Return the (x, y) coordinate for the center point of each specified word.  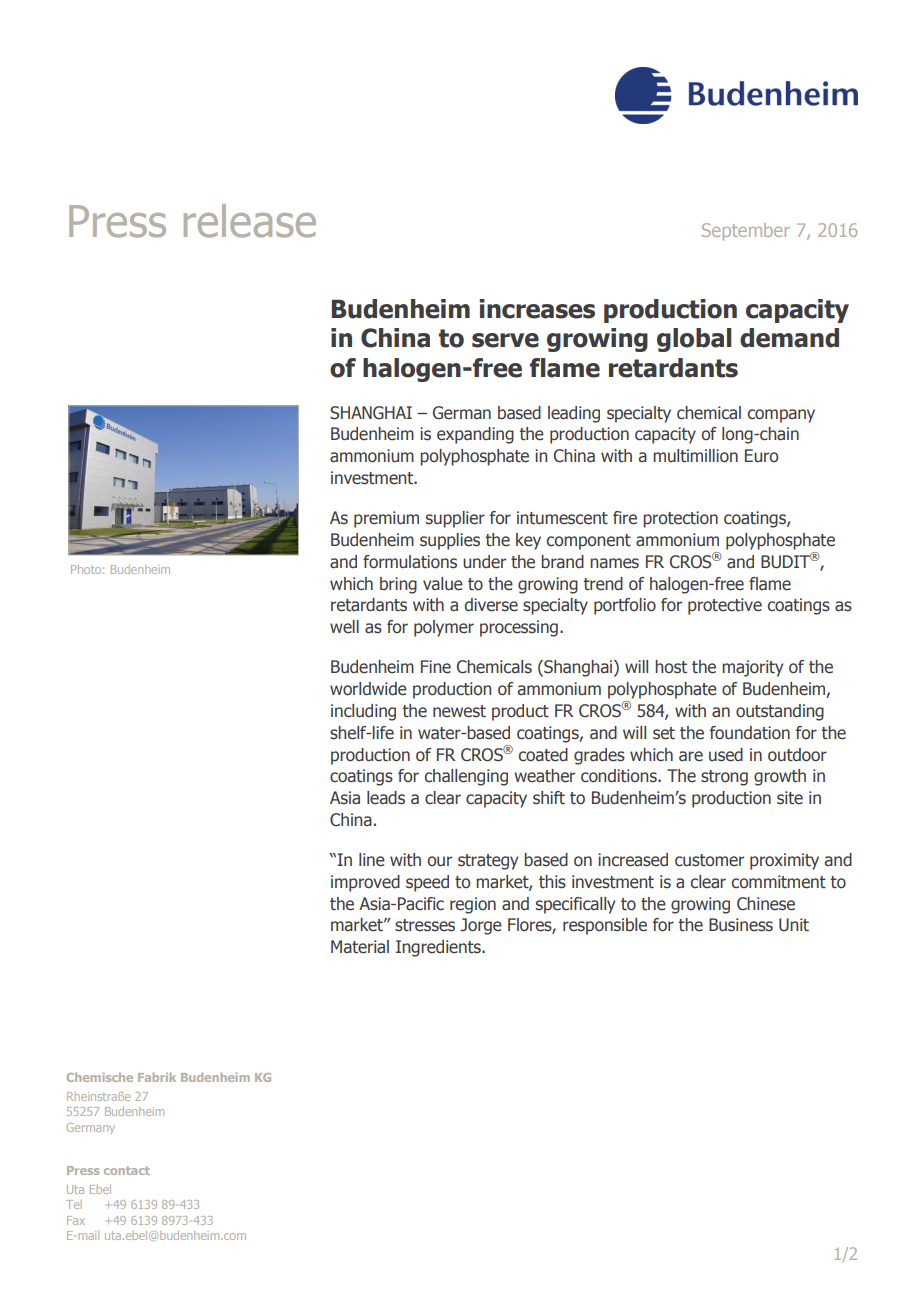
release (250, 221)
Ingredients (439, 948)
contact (127, 1170)
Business (741, 925)
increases (537, 309)
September (746, 232)
